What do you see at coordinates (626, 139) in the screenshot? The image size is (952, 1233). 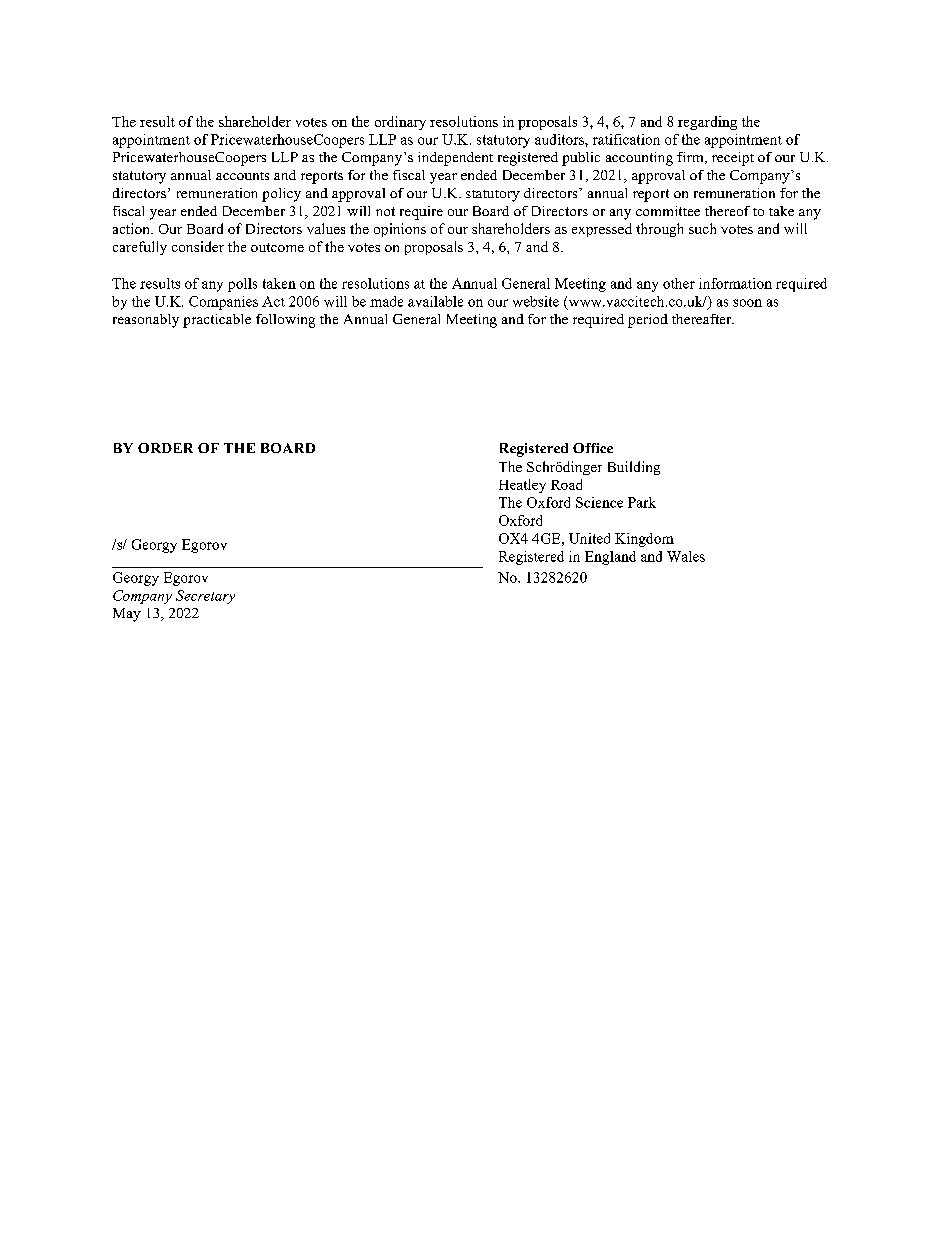 I see `ratification` at bounding box center [626, 139].
